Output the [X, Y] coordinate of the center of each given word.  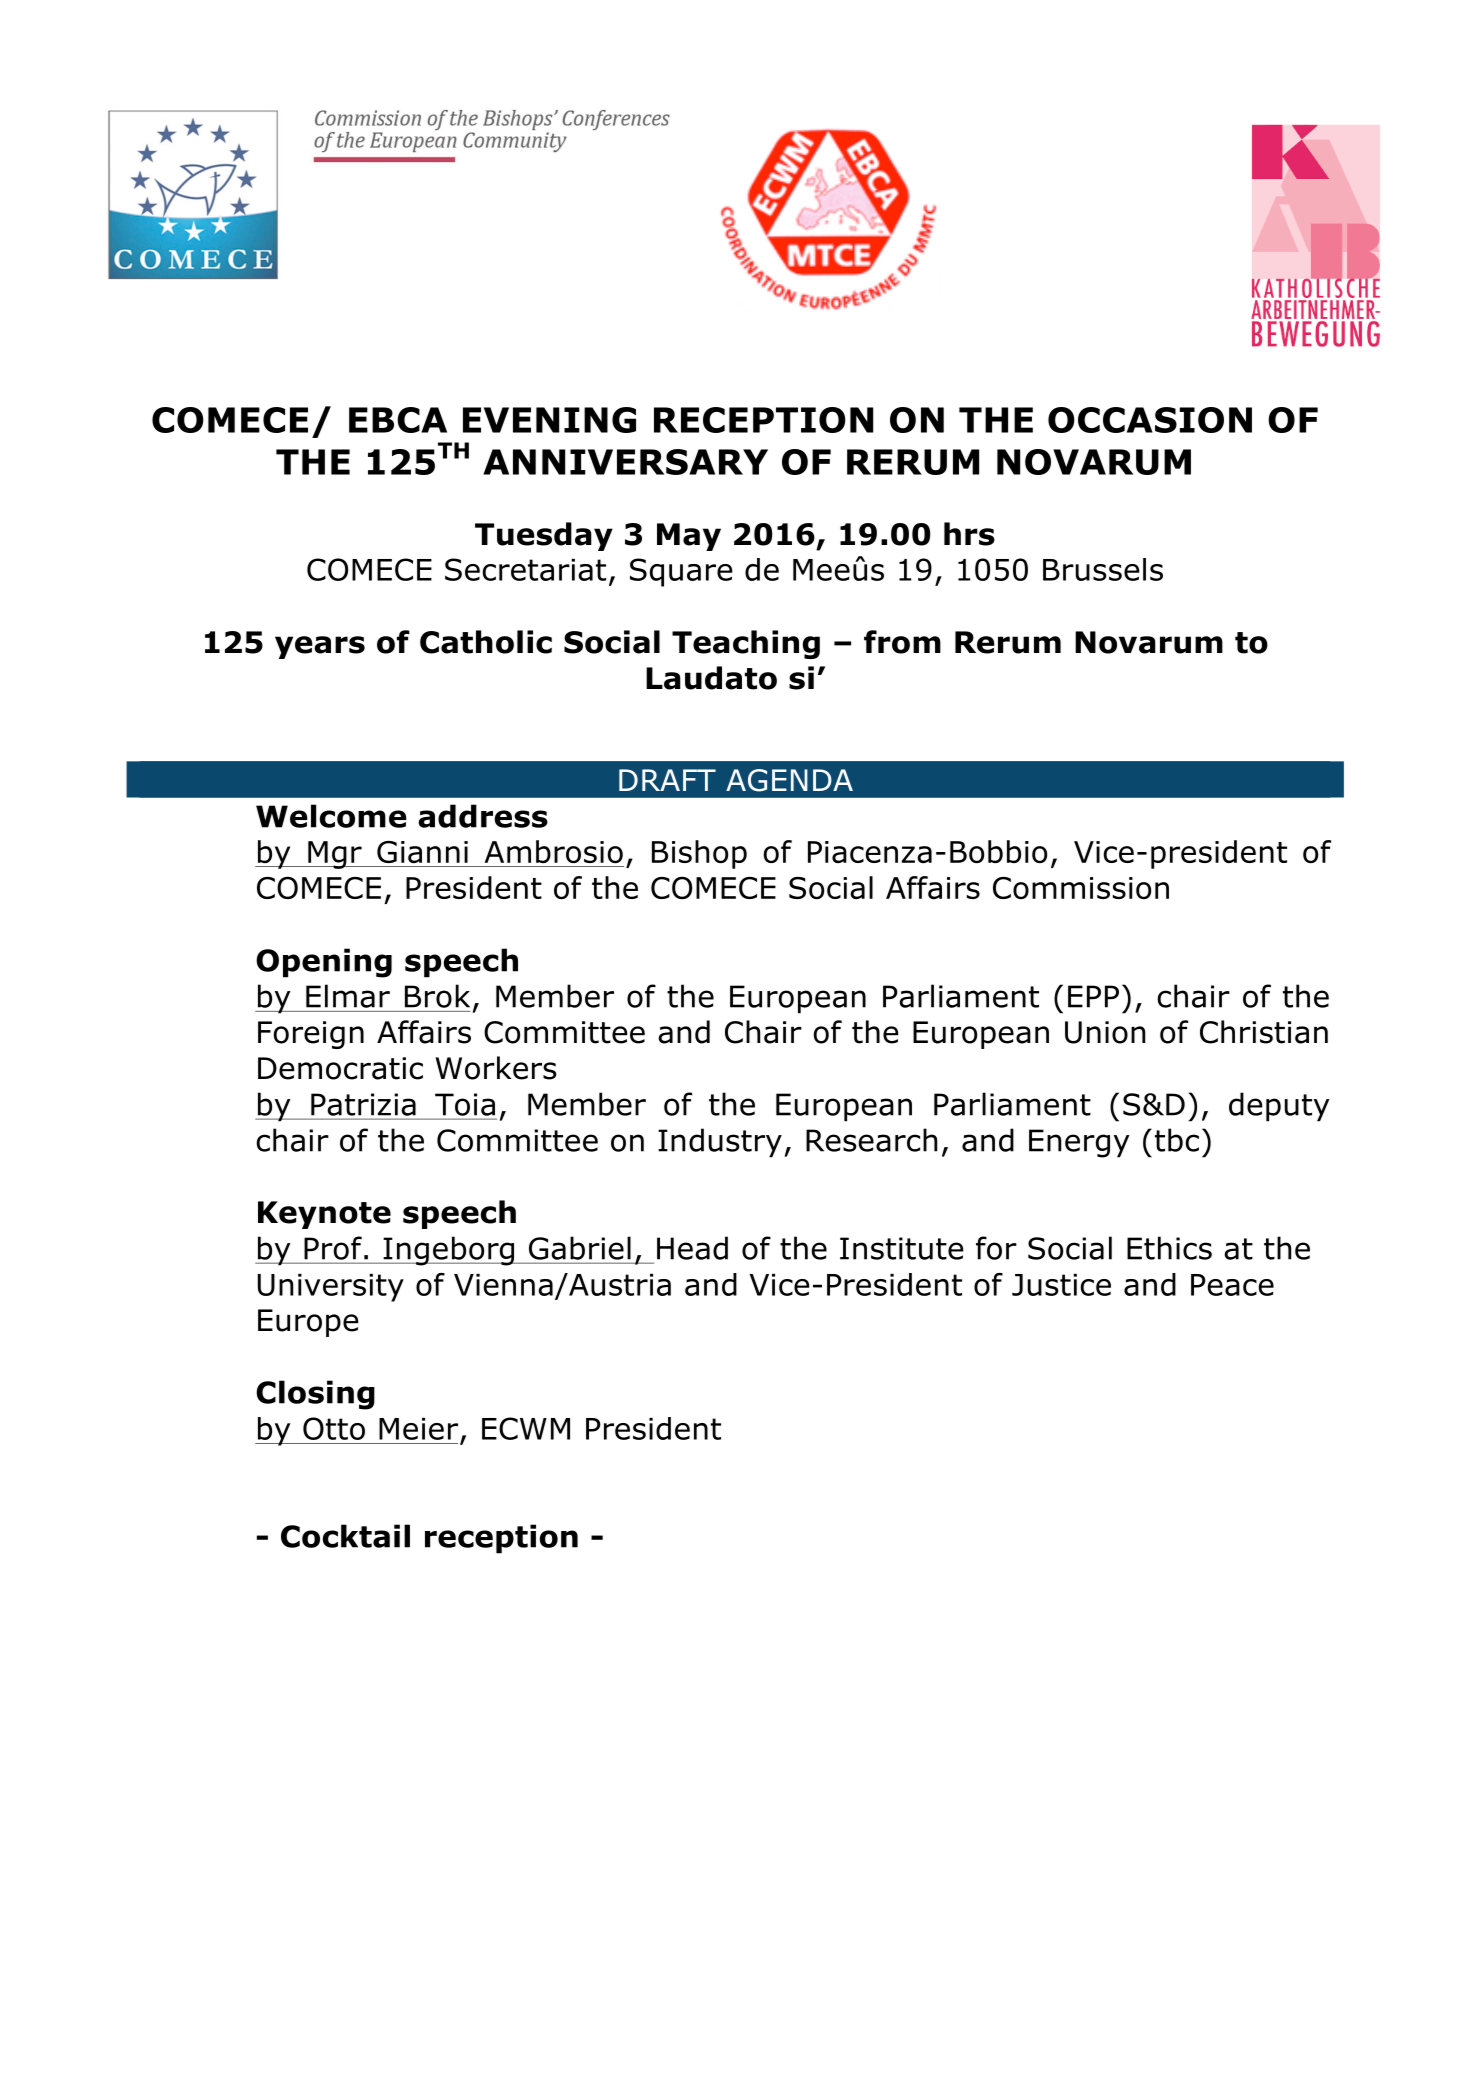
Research [871, 1140]
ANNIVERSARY [625, 462]
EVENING [549, 420]
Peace [1232, 1285]
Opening [324, 963]
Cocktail [345, 1536]
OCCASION [1150, 420]
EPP [1093, 996]
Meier [418, 1429]
